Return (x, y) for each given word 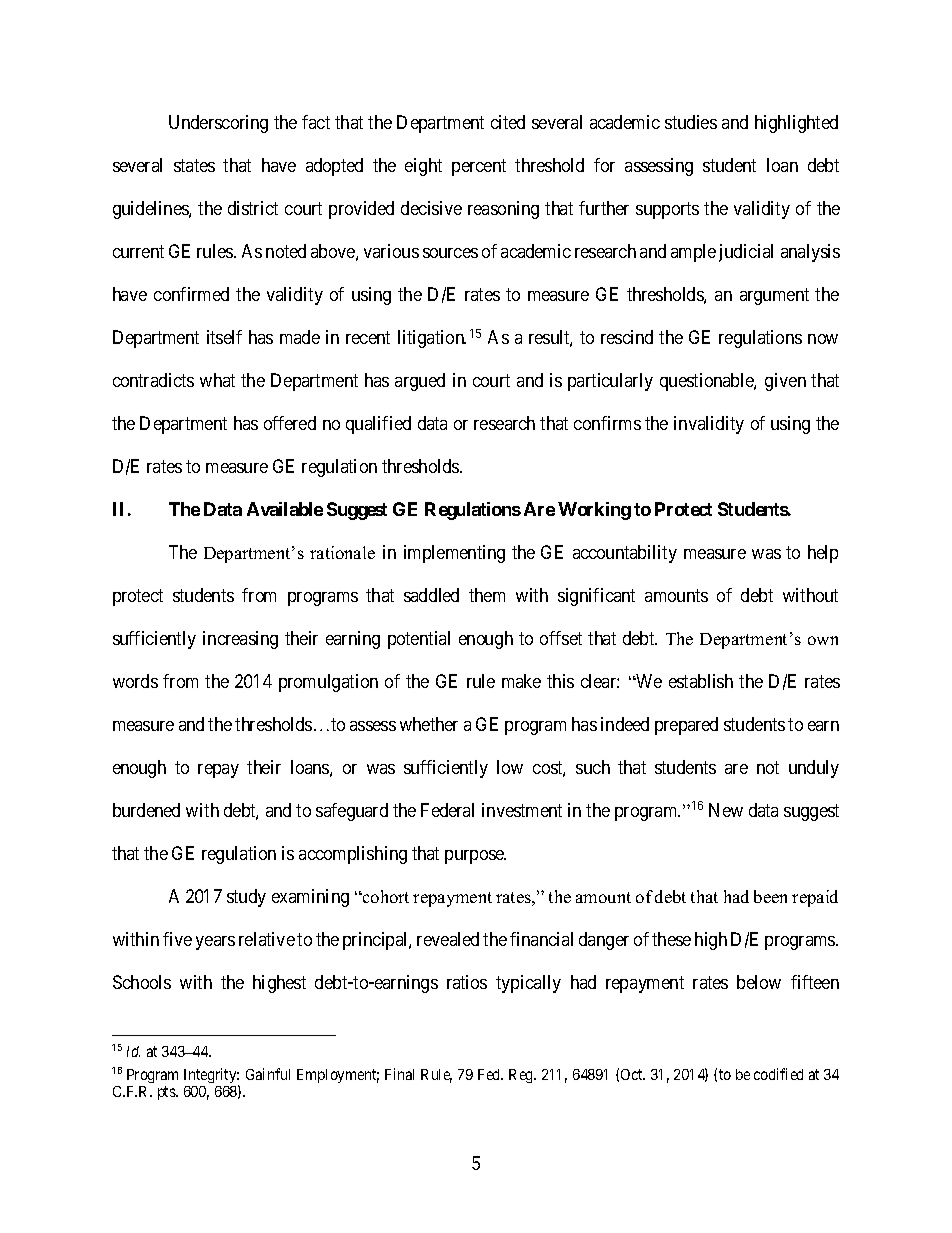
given (785, 382)
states (194, 165)
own (823, 640)
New (726, 810)
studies (691, 122)
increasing (240, 640)
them (487, 595)
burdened (146, 810)
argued (420, 382)
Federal (447, 810)
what (217, 380)
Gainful (268, 1074)
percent (479, 167)
